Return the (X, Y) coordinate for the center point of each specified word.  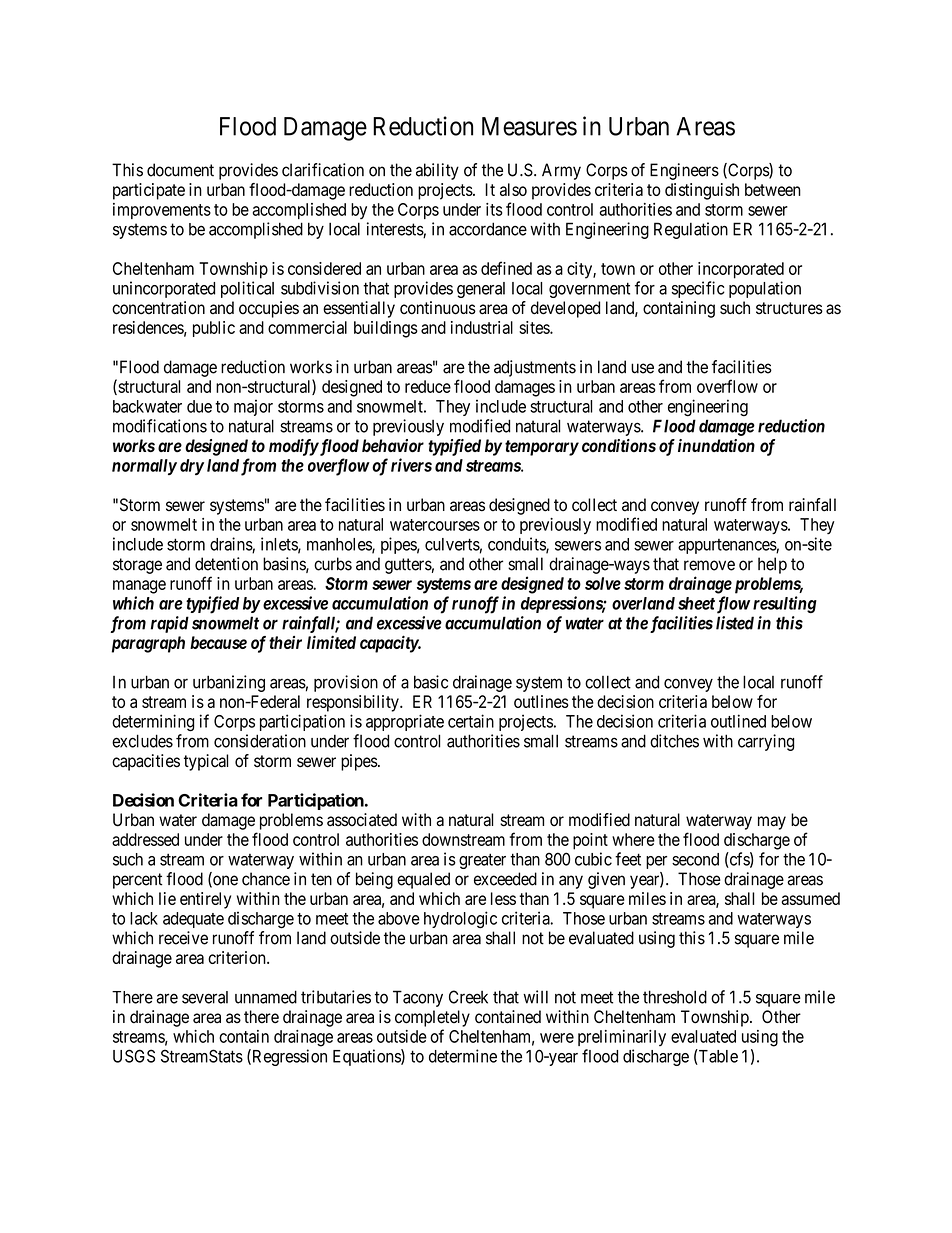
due (199, 406)
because (218, 642)
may (772, 823)
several (205, 997)
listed (735, 623)
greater (482, 861)
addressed (145, 839)
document (180, 170)
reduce (428, 386)
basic (431, 682)
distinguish (702, 191)
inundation (716, 446)
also (513, 189)
